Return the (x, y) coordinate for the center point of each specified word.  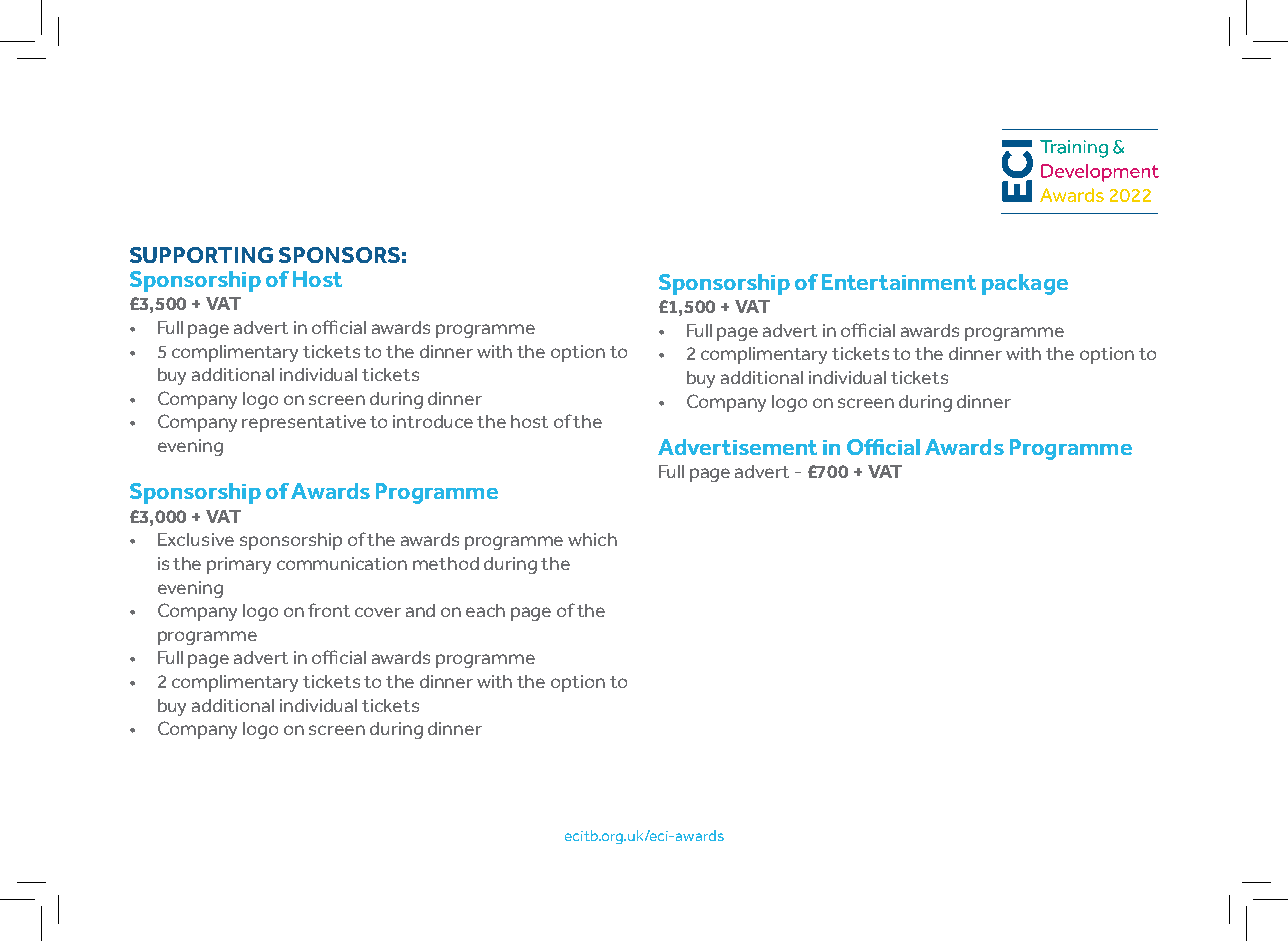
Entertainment (899, 282)
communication (342, 563)
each (485, 610)
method (446, 563)
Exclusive (196, 539)
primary (239, 565)
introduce (433, 421)
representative (304, 423)
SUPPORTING (201, 255)
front (329, 610)
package (1025, 284)
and (420, 610)
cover (378, 612)
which (592, 539)
